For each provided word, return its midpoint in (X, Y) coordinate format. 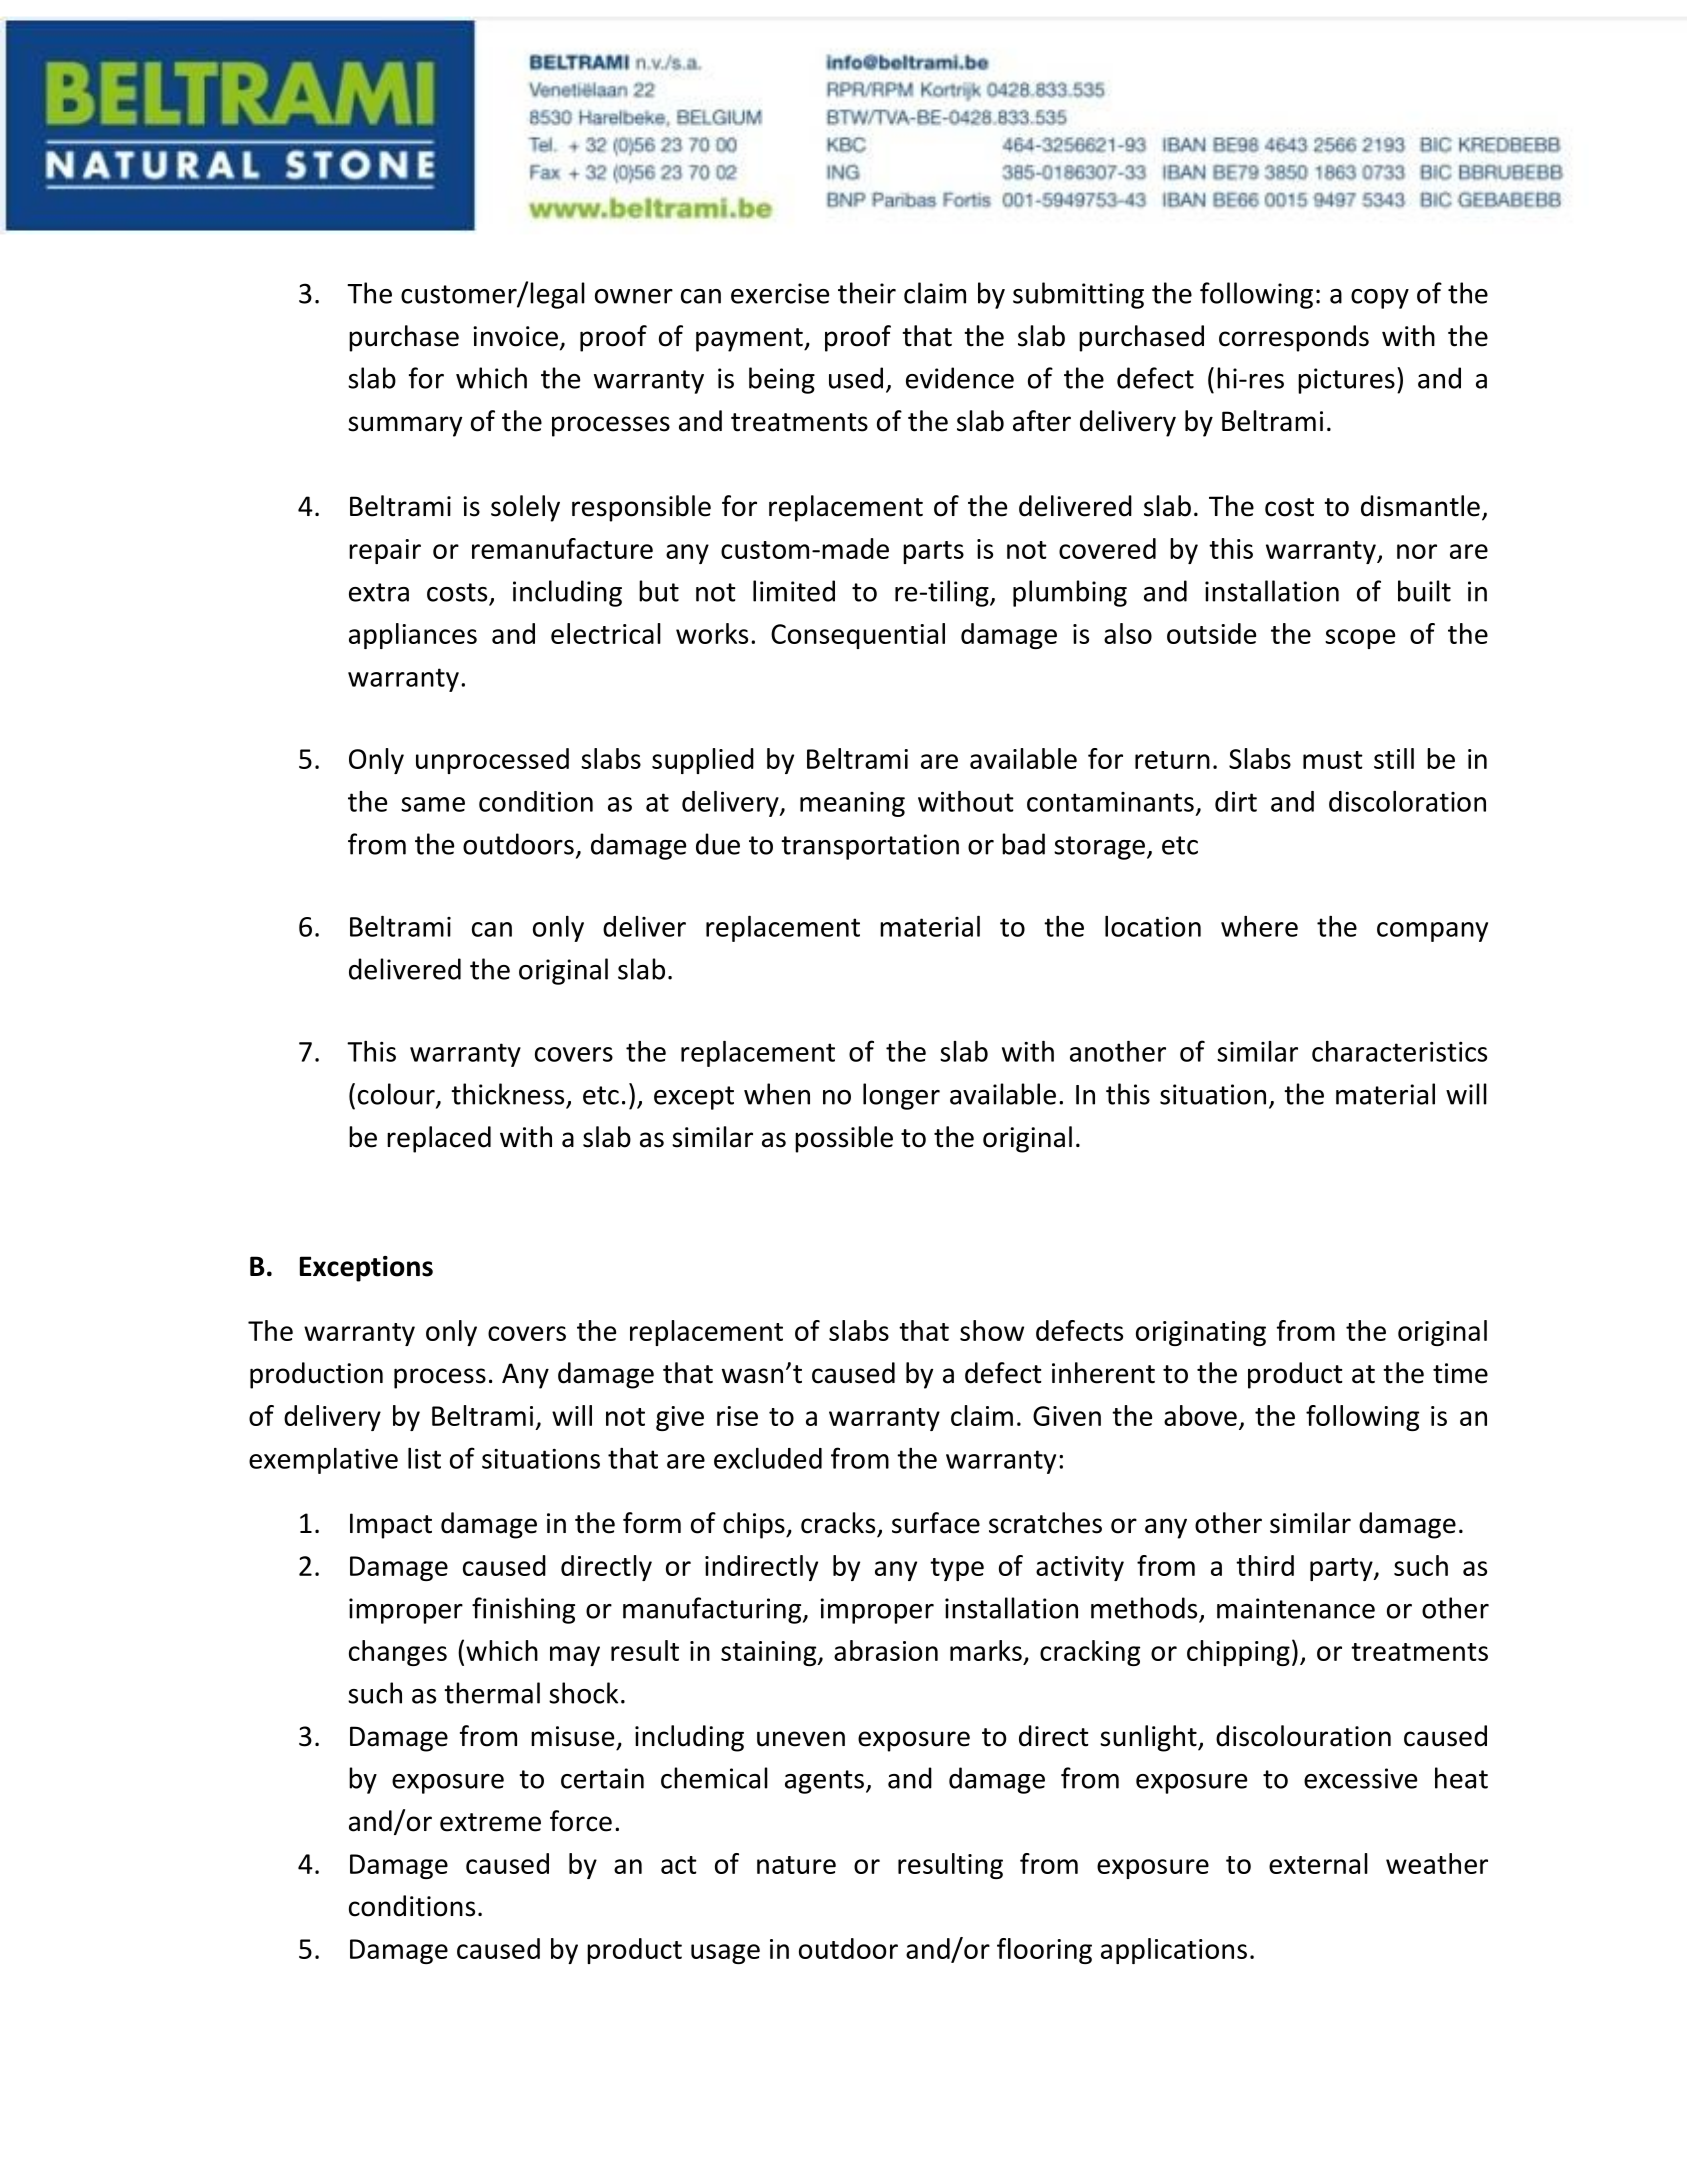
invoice (515, 336)
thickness (507, 1094)
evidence (960, 378)
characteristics (1399, 1051)
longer (901, 1096)
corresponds (1294, 338)
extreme (490, 1822)
